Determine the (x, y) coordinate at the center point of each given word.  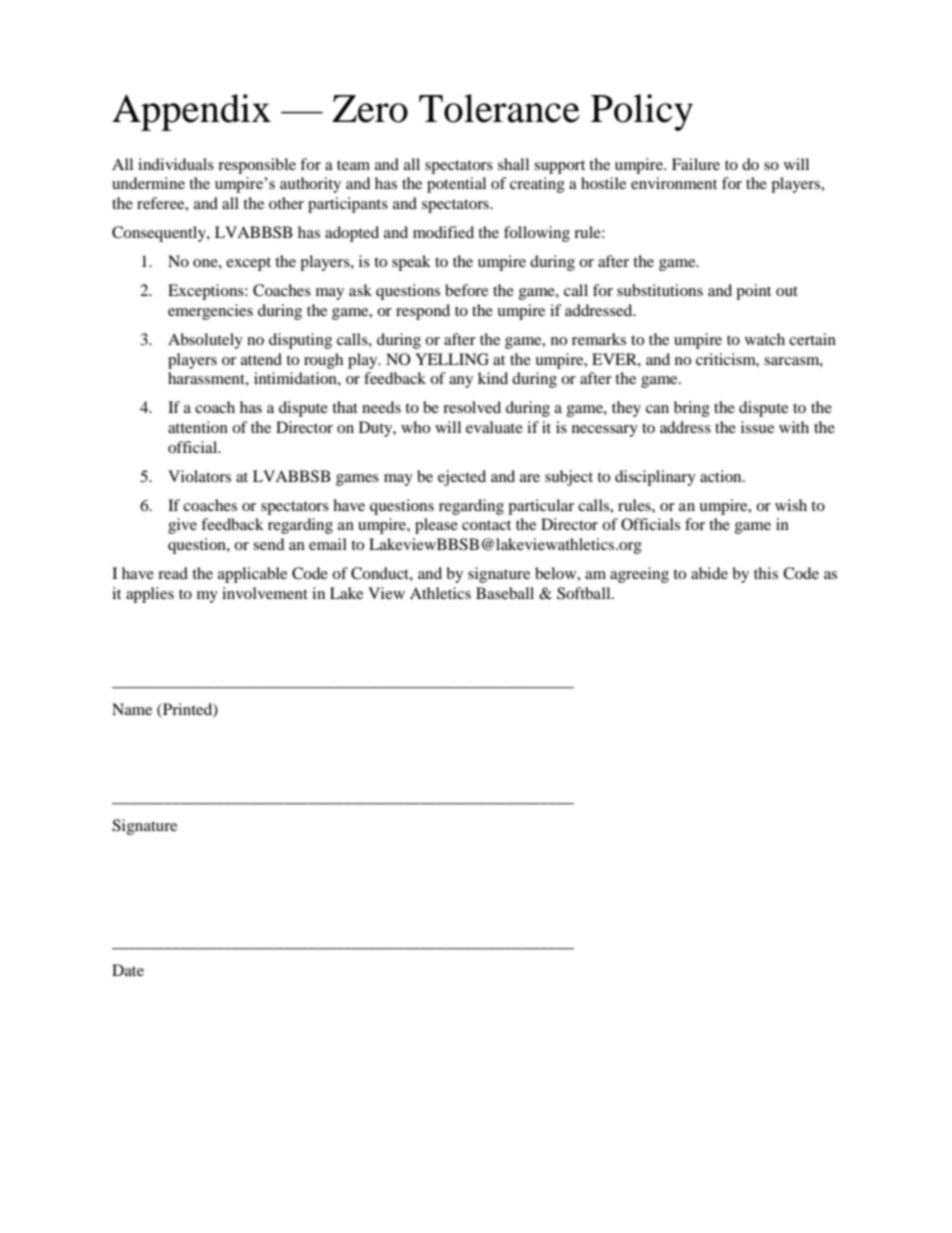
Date (128, 970)
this (766, 573)
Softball (585, 593)
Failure (696, 164)
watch (765, 339)
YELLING (452, 359)
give (182, 526)
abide (709, 573)
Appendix (191, 112)
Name (132, 709)
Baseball (505, 593)
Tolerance (499, 108)
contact (486, 525)
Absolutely (205, 341)
